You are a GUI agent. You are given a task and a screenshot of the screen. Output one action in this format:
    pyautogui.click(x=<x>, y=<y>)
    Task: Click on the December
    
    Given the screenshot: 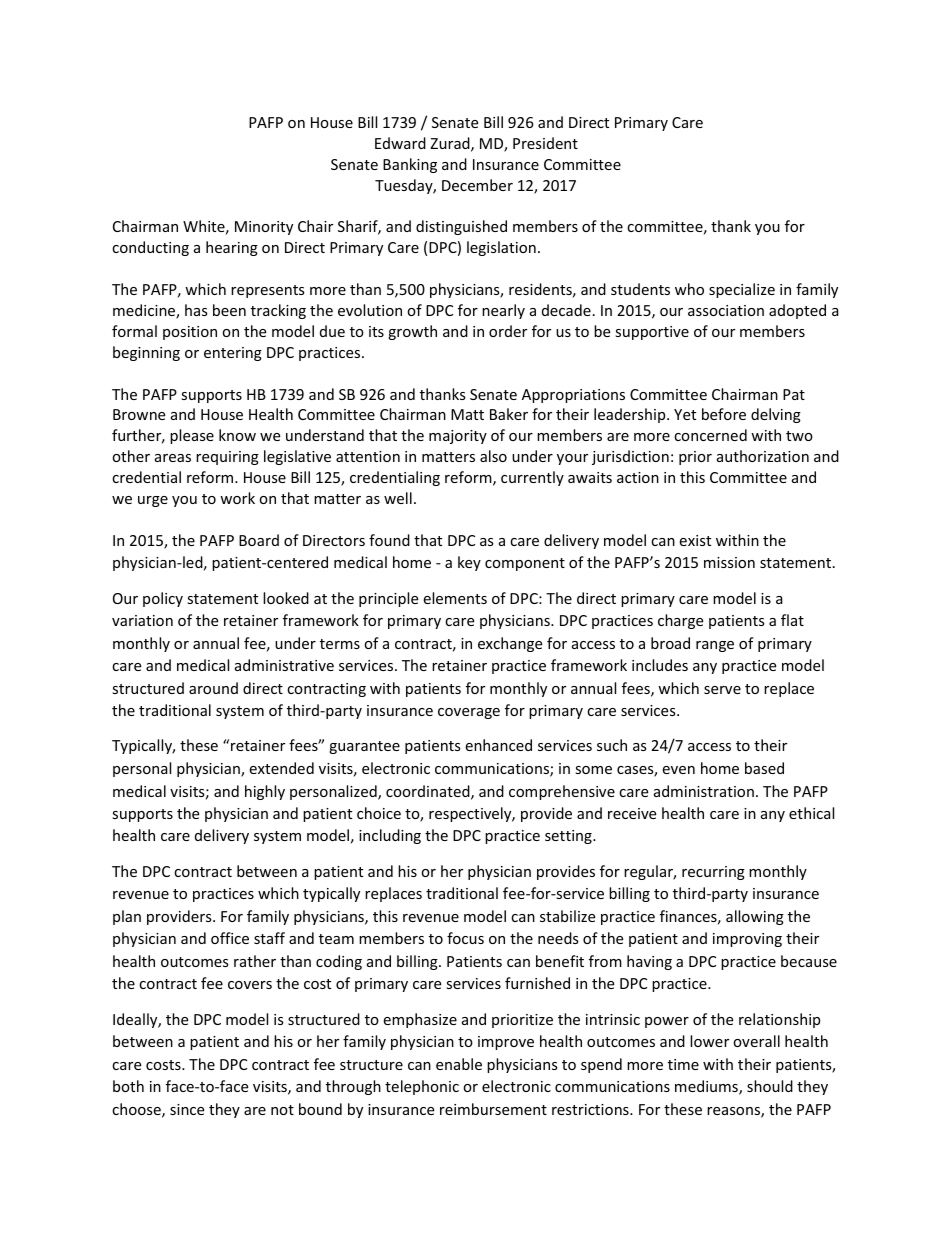 What is the action you would take?
    pyautogui.click(x=477, y=185)
